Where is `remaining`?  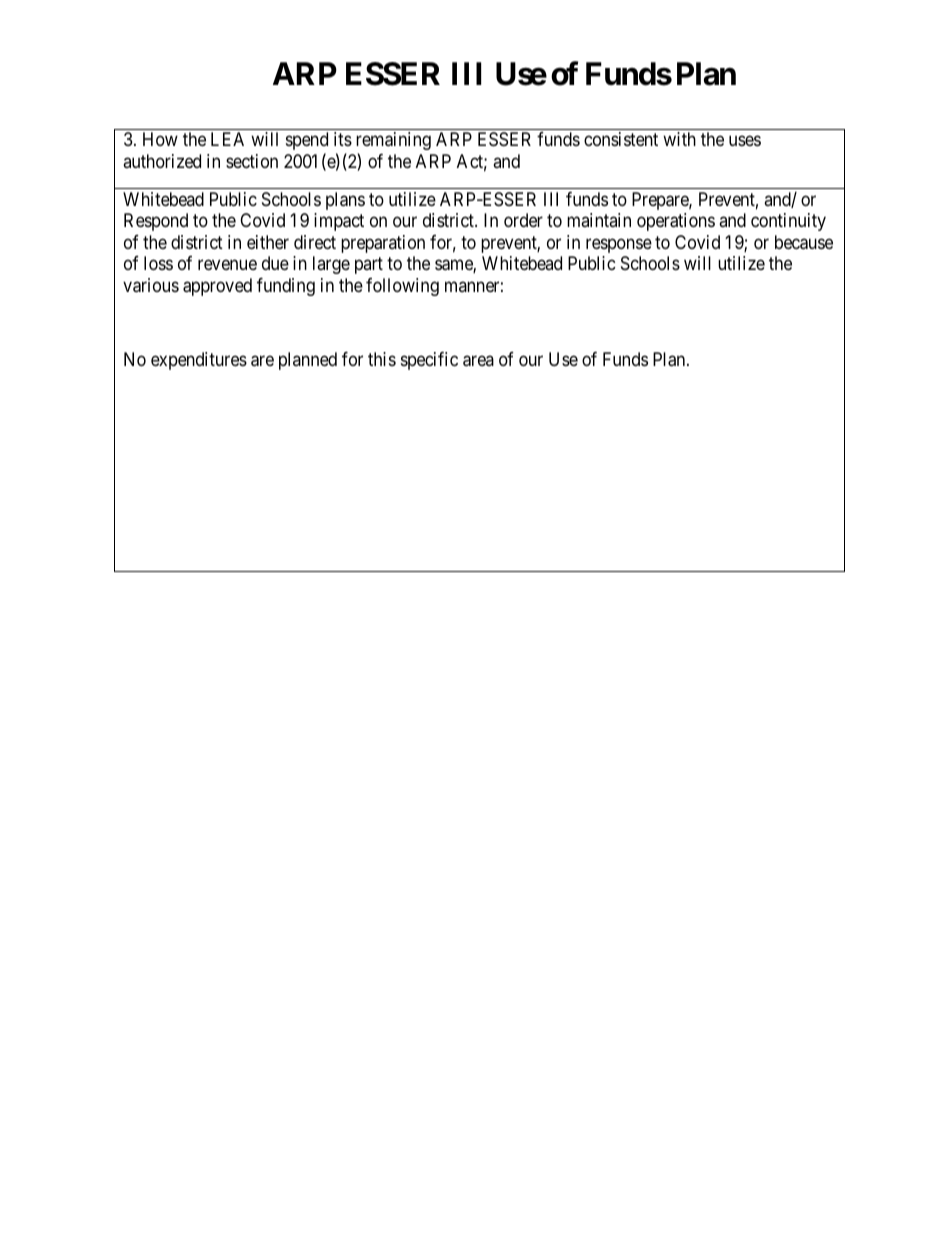 remaining is located at coordinates (393, 141).
